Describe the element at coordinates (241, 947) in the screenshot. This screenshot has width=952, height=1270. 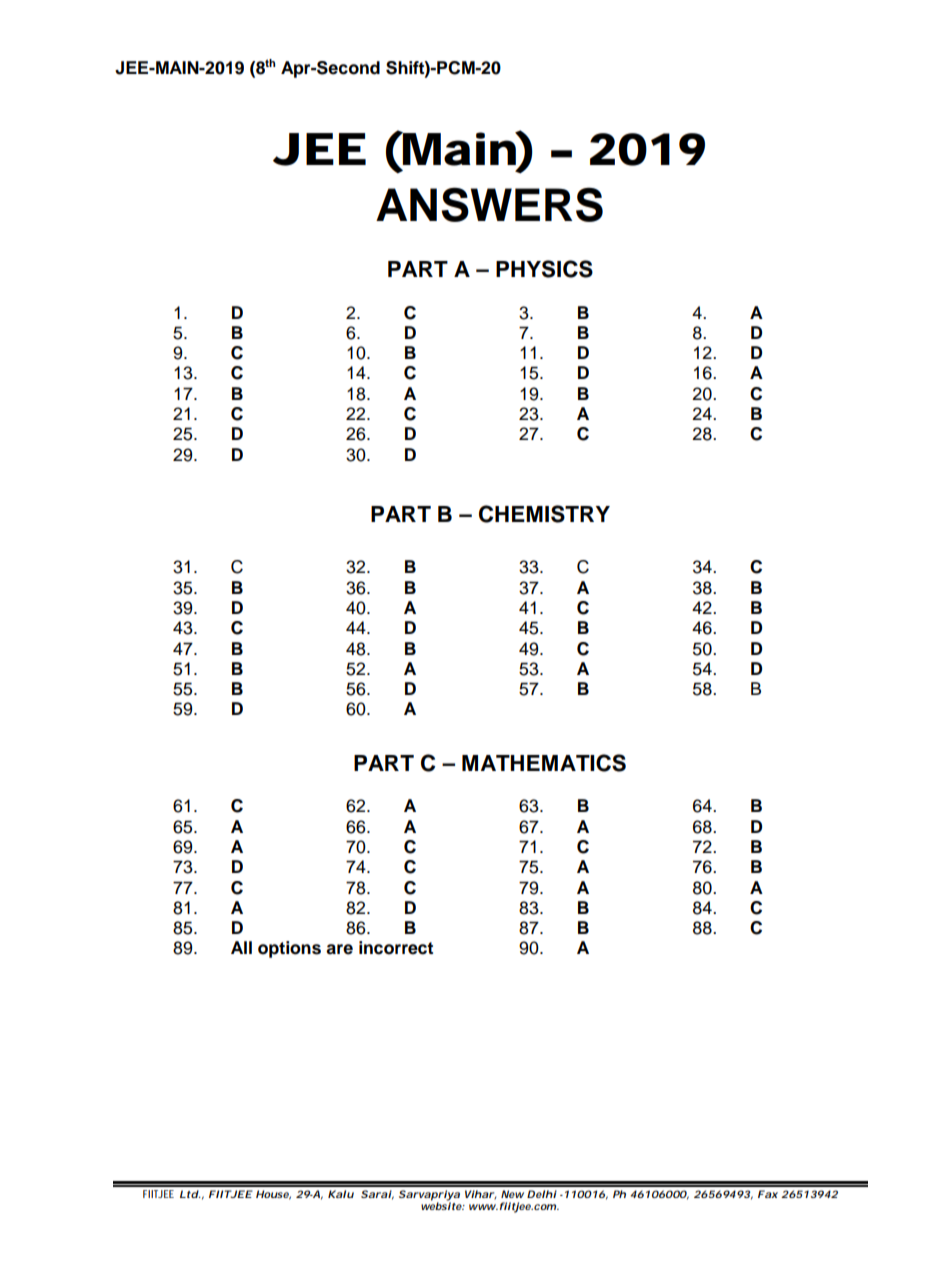
I see `All` at that location.
